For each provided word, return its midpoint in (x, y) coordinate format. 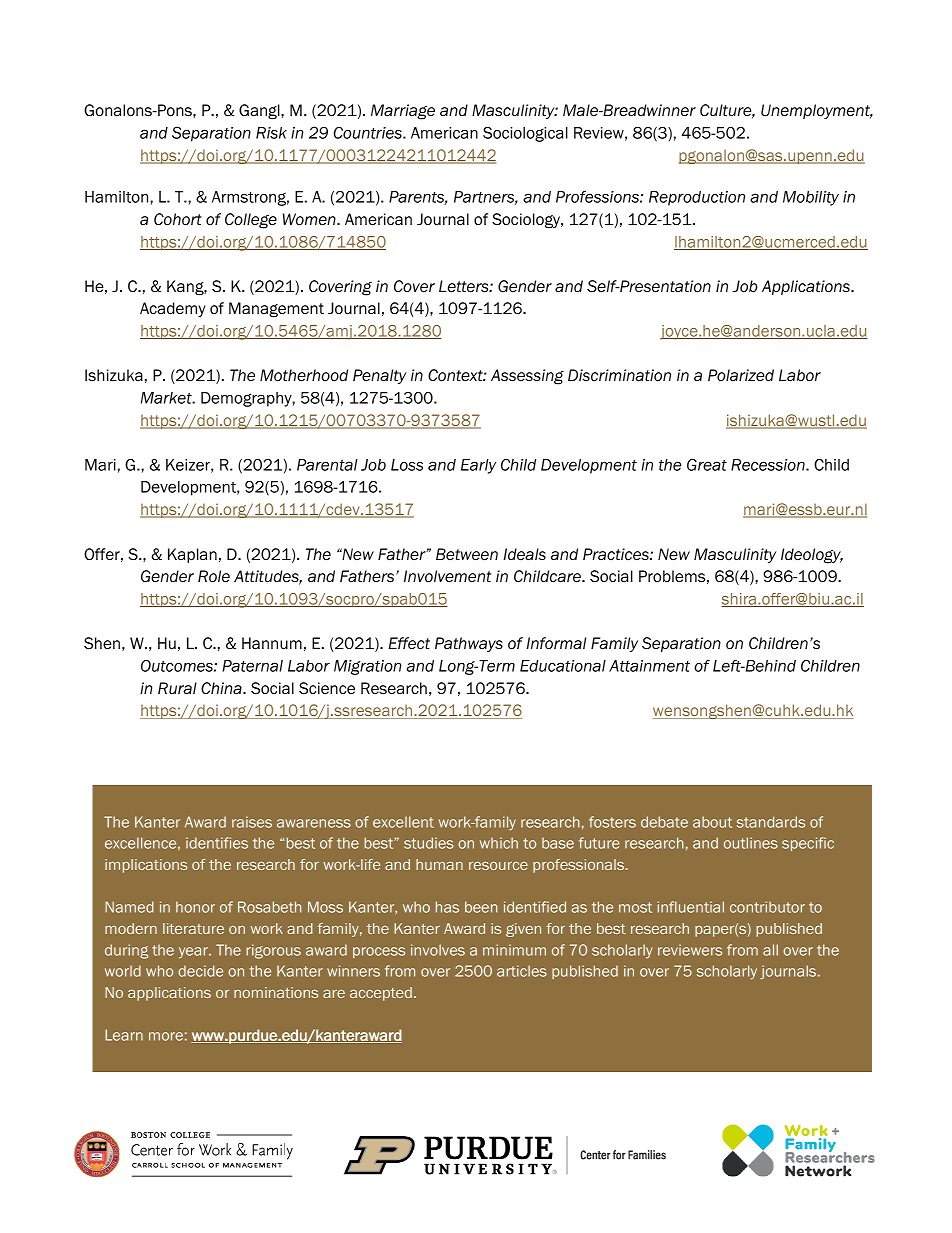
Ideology (812, 556)
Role (214, 576)
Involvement (447, 576)
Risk (271, 133)
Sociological (525, 134)
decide (200, 971)
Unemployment (816, 111)
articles (522, 971)
